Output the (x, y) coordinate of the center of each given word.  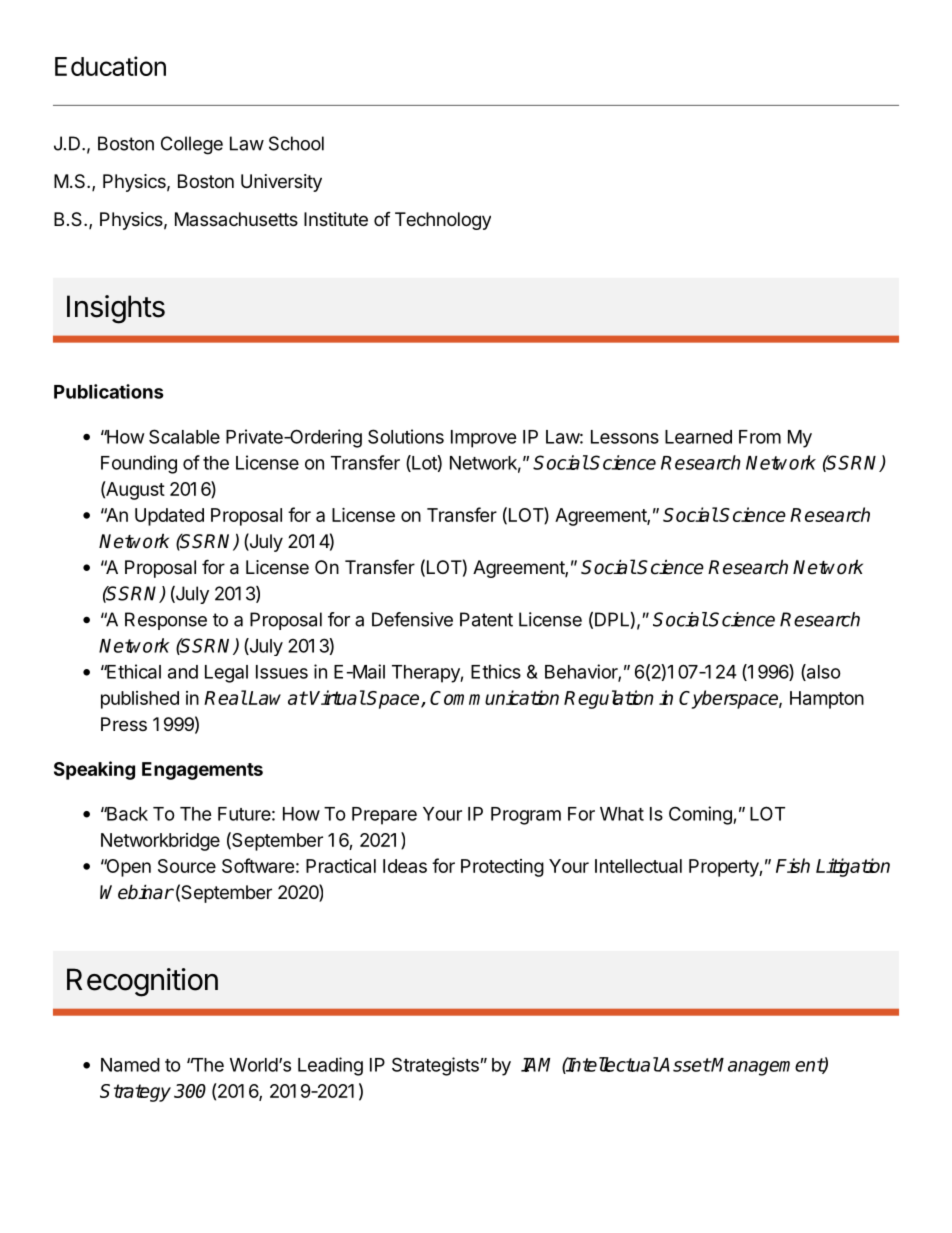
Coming (701, 815)
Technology (443, 221)
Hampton (827, 700)
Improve (484, 439)
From (760, 437)
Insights (116, 309)
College (192, 145)
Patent (486, 619)
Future (244, 814)
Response (166, 621)
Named (130, 1065)
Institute (336, 219)
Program (526, 816)
